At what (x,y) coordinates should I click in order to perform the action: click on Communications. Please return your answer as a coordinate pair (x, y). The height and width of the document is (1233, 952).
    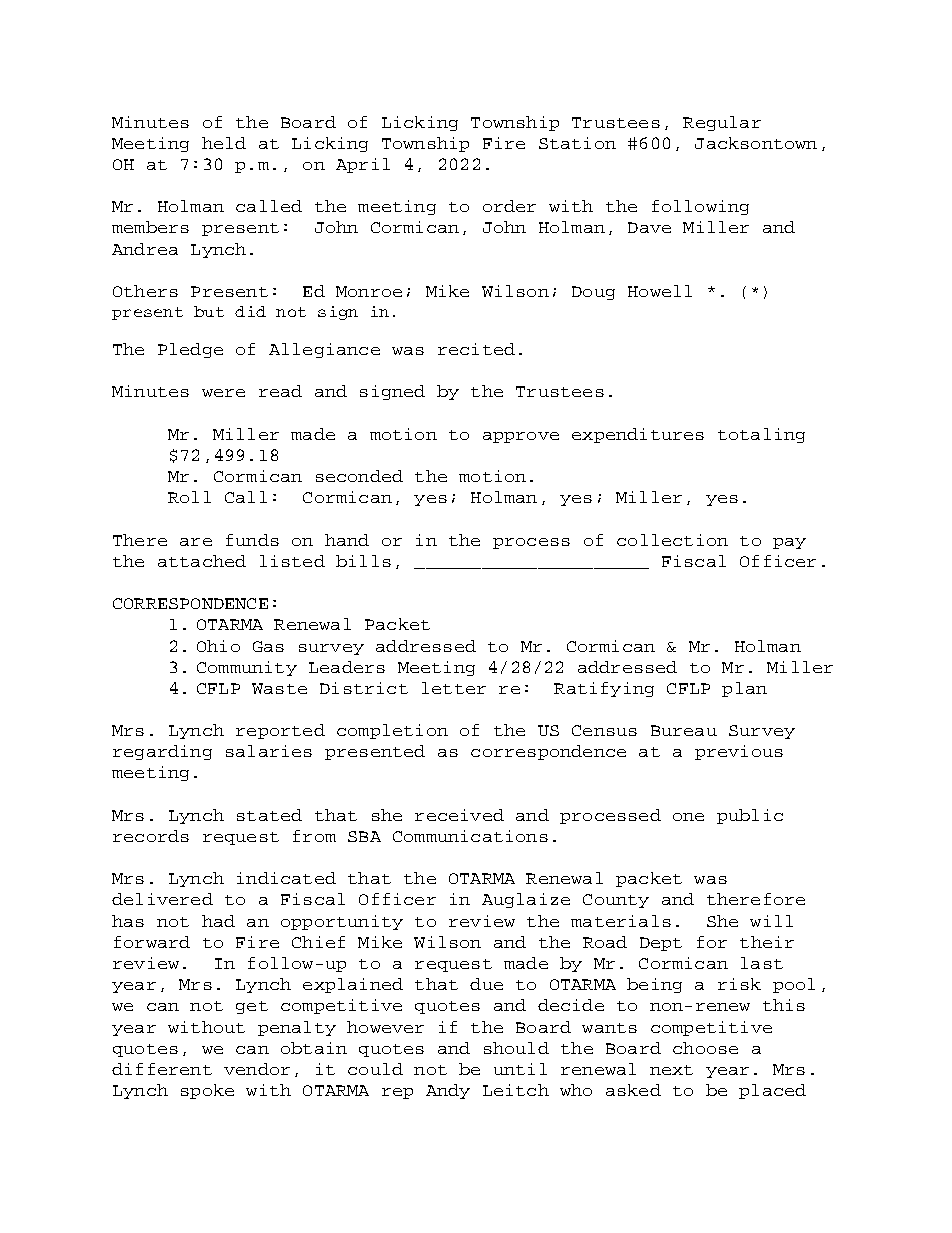
    Looking at the image, I should click on (470, 836).
